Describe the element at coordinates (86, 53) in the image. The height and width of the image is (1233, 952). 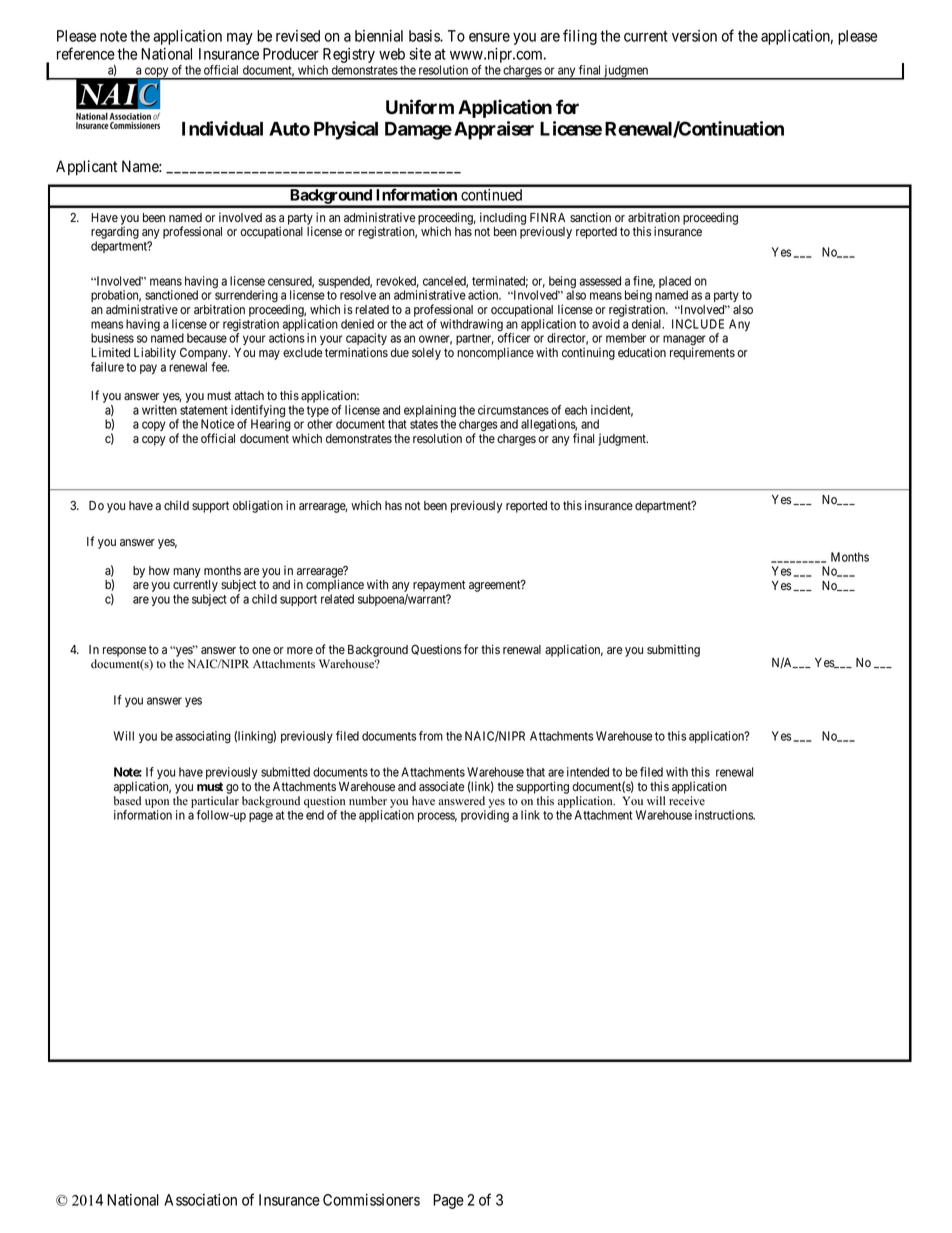
I see `reference` at that location.
